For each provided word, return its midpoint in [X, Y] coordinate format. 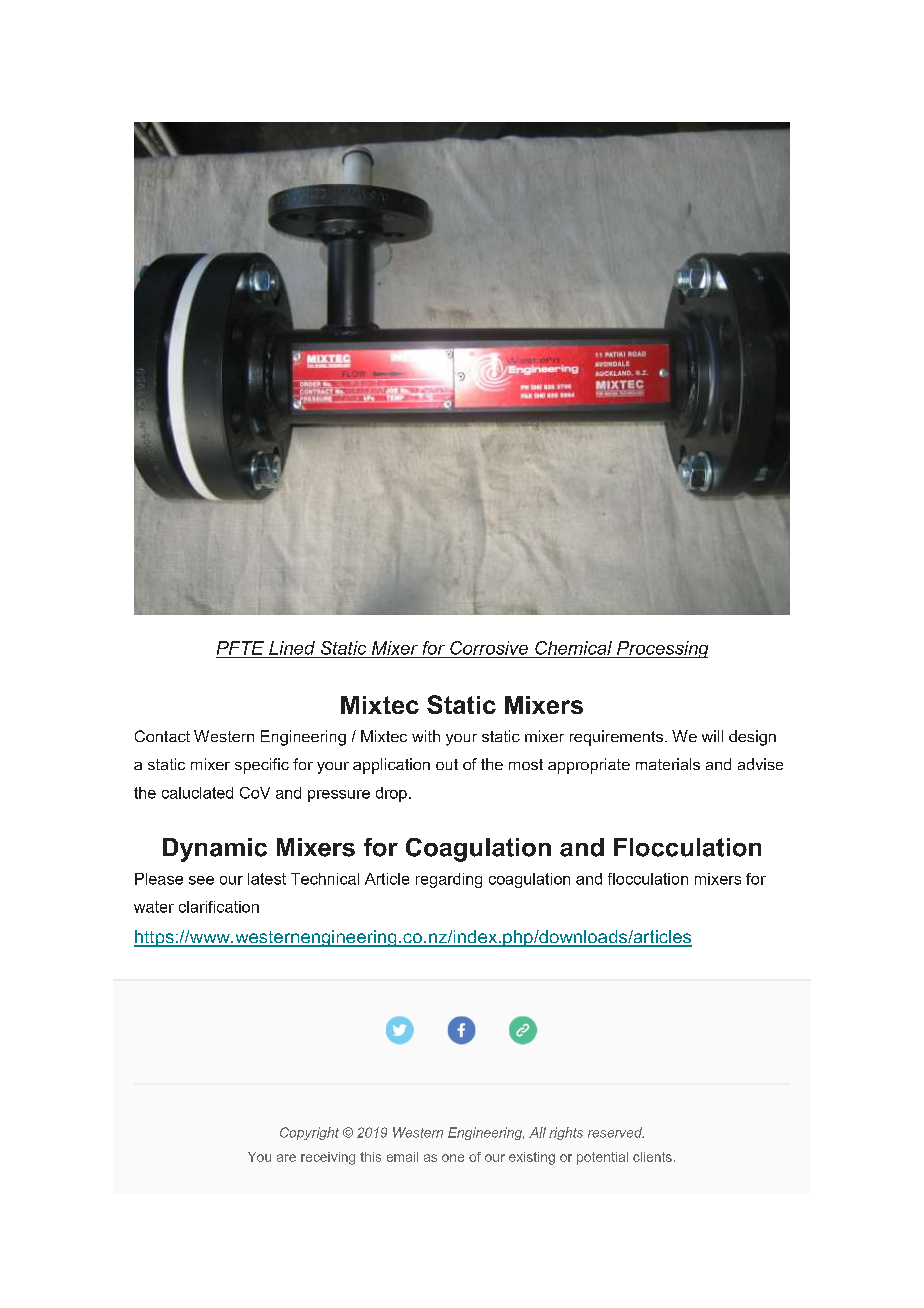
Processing [661, 649]
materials [668, 764]
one [453, 1158]
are [286, 1158]
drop [391, 794]
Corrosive [489, 648]
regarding [449, 880]
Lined [292, 648]
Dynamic [215, 850]
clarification [219, 907]
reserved [616, 1132]
